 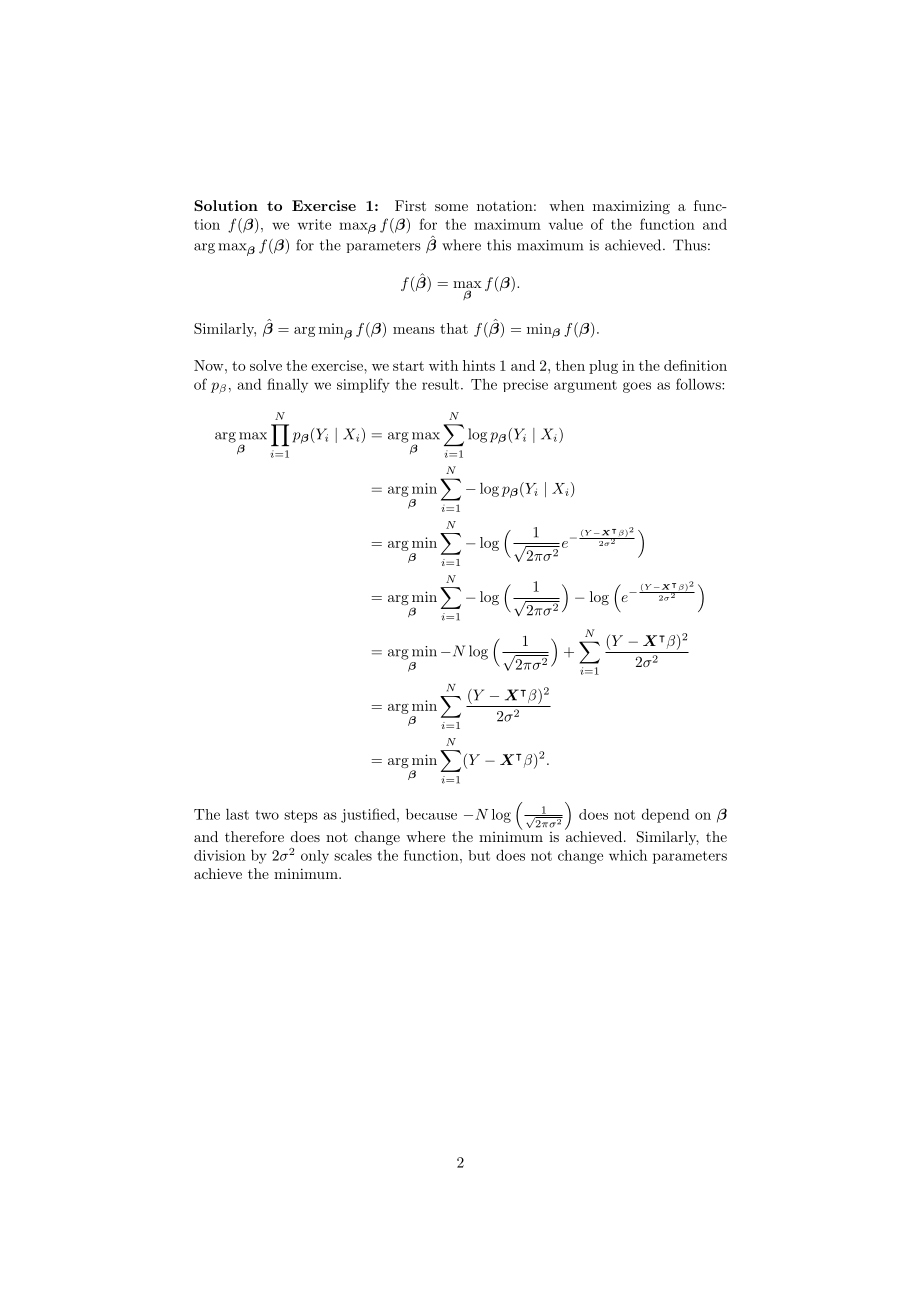 What do you see at coordinates (637, 387) in the screenshot?
I see `goes` at bounding box center [637, 387].
